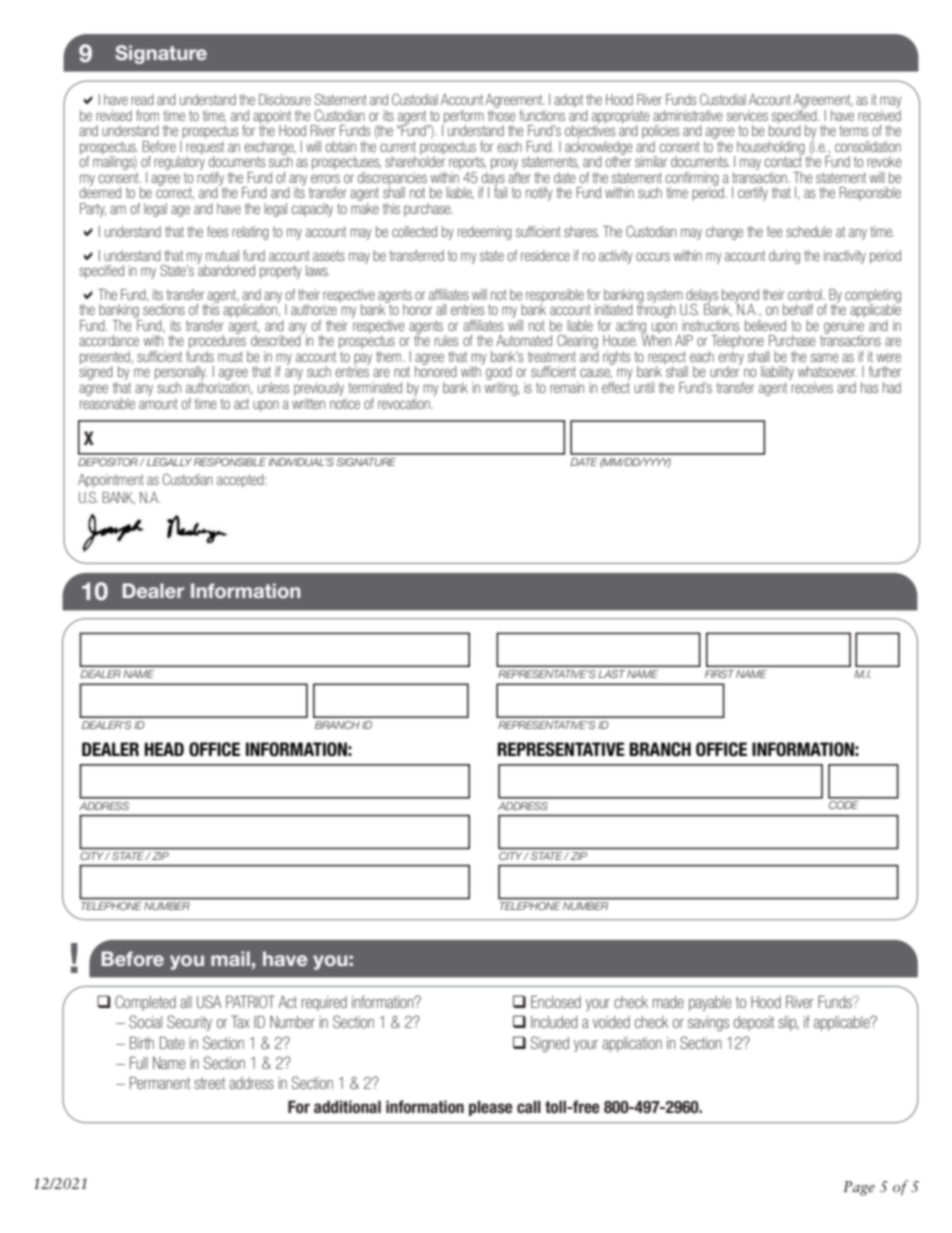  What do you see at coordinates (209, 1083) in the screenshot?
I see `street` at bounding box center [209, 1083].
